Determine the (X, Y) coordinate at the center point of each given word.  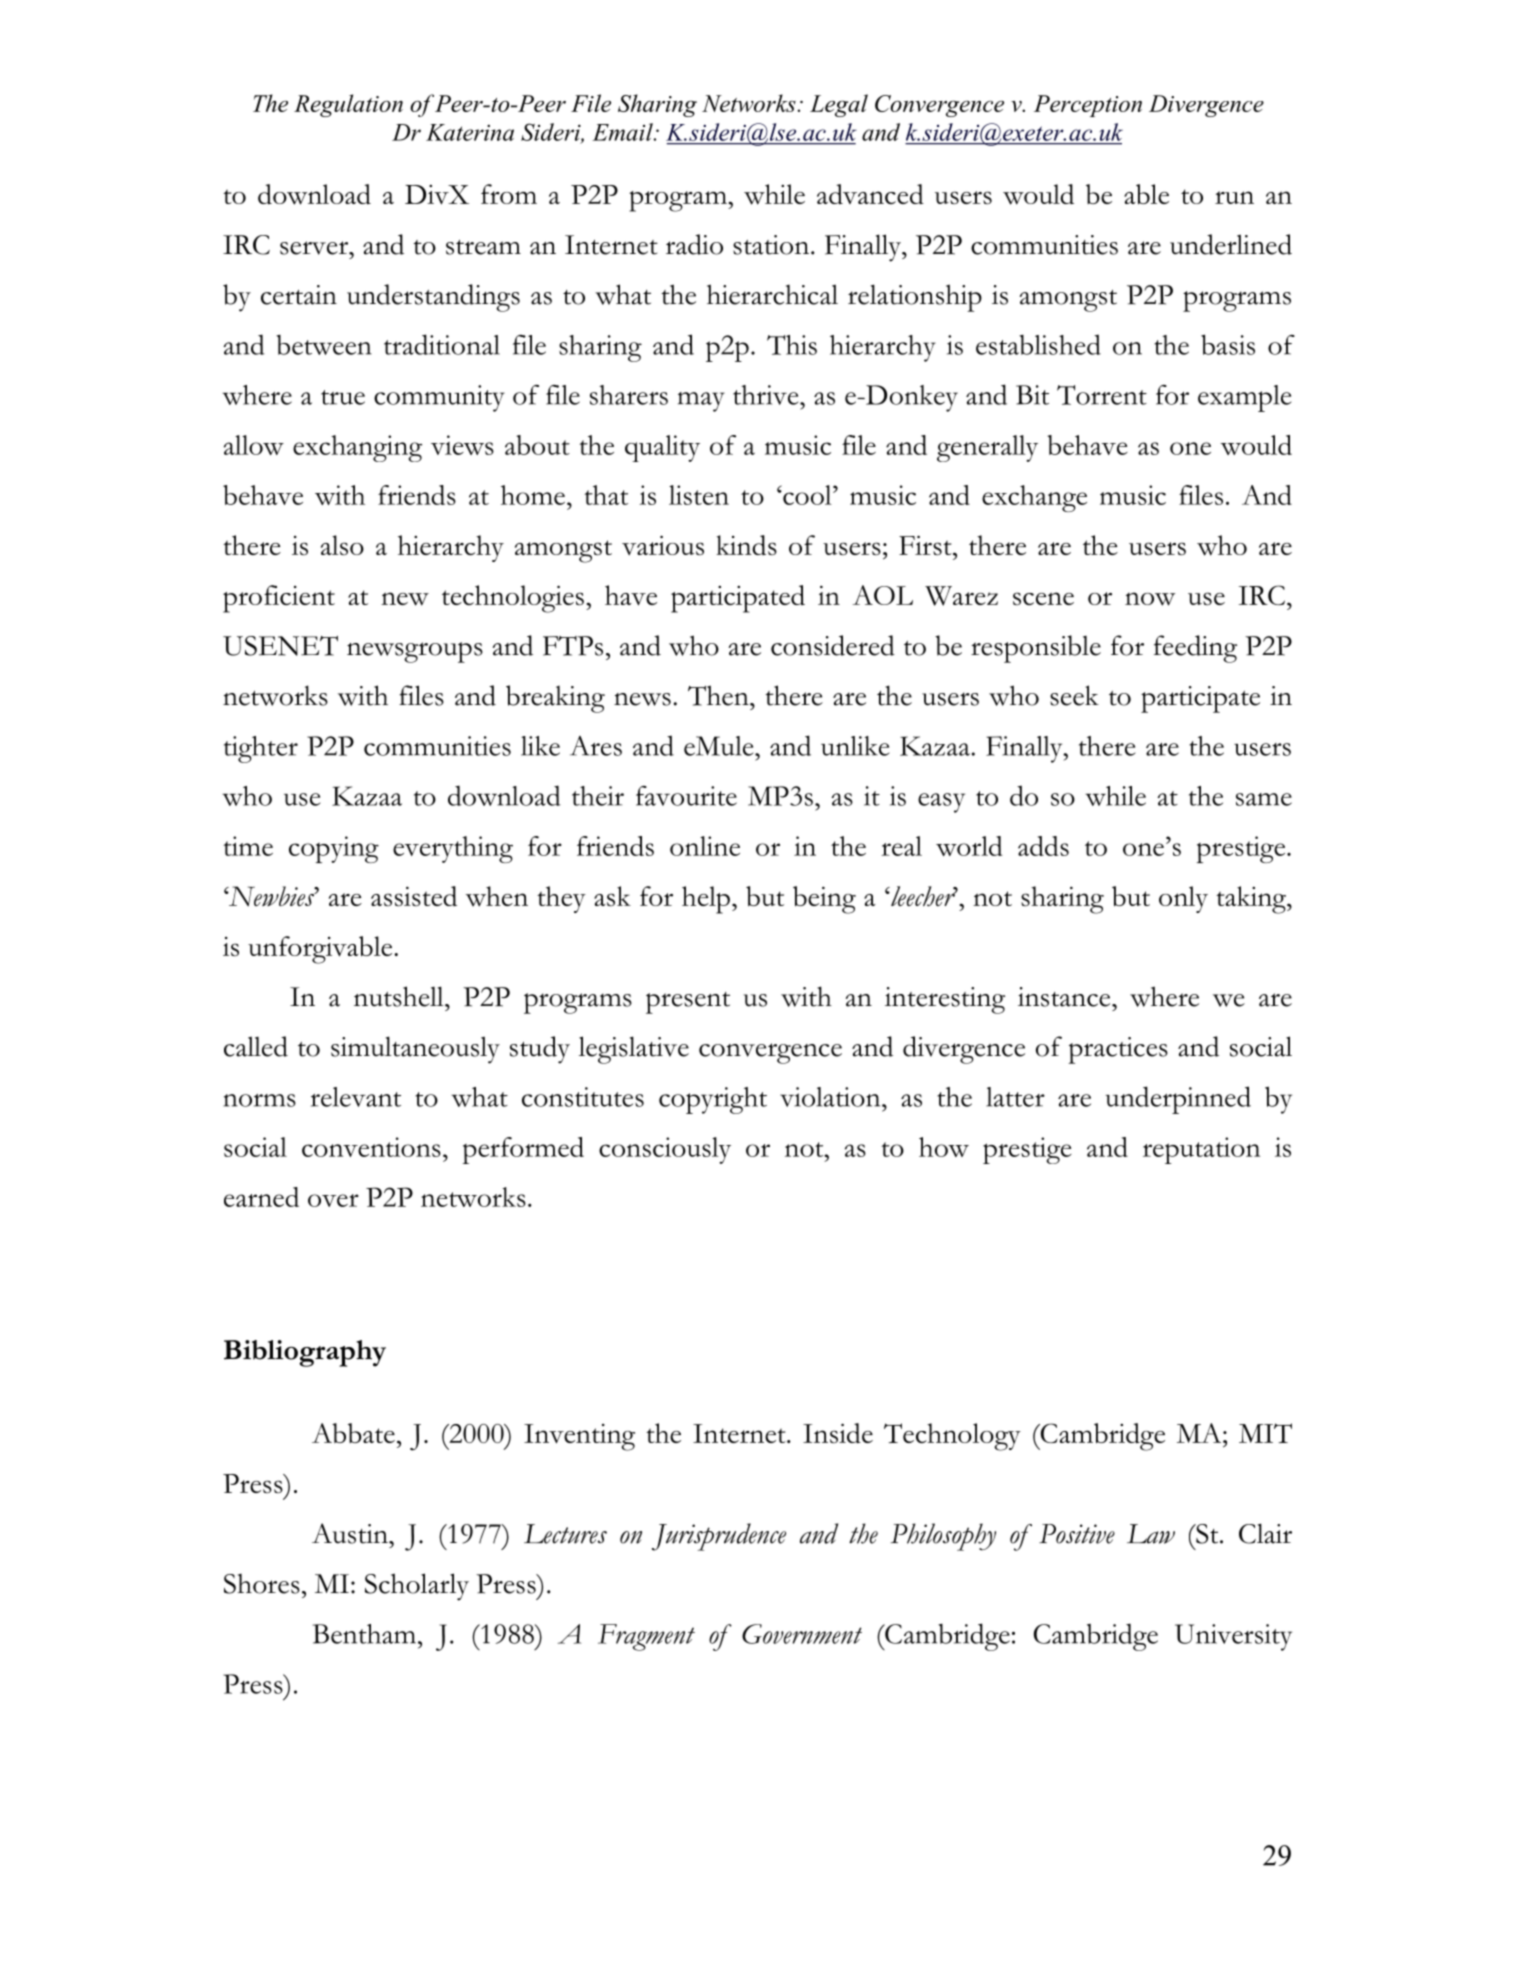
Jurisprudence (719, 1537)
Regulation (348, 105)
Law (1151, 1534)
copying (334, 849)
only (1183, 899)
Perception (1088, 106)
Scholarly (417, 1587)
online (705, 846)
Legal (839, 105)
